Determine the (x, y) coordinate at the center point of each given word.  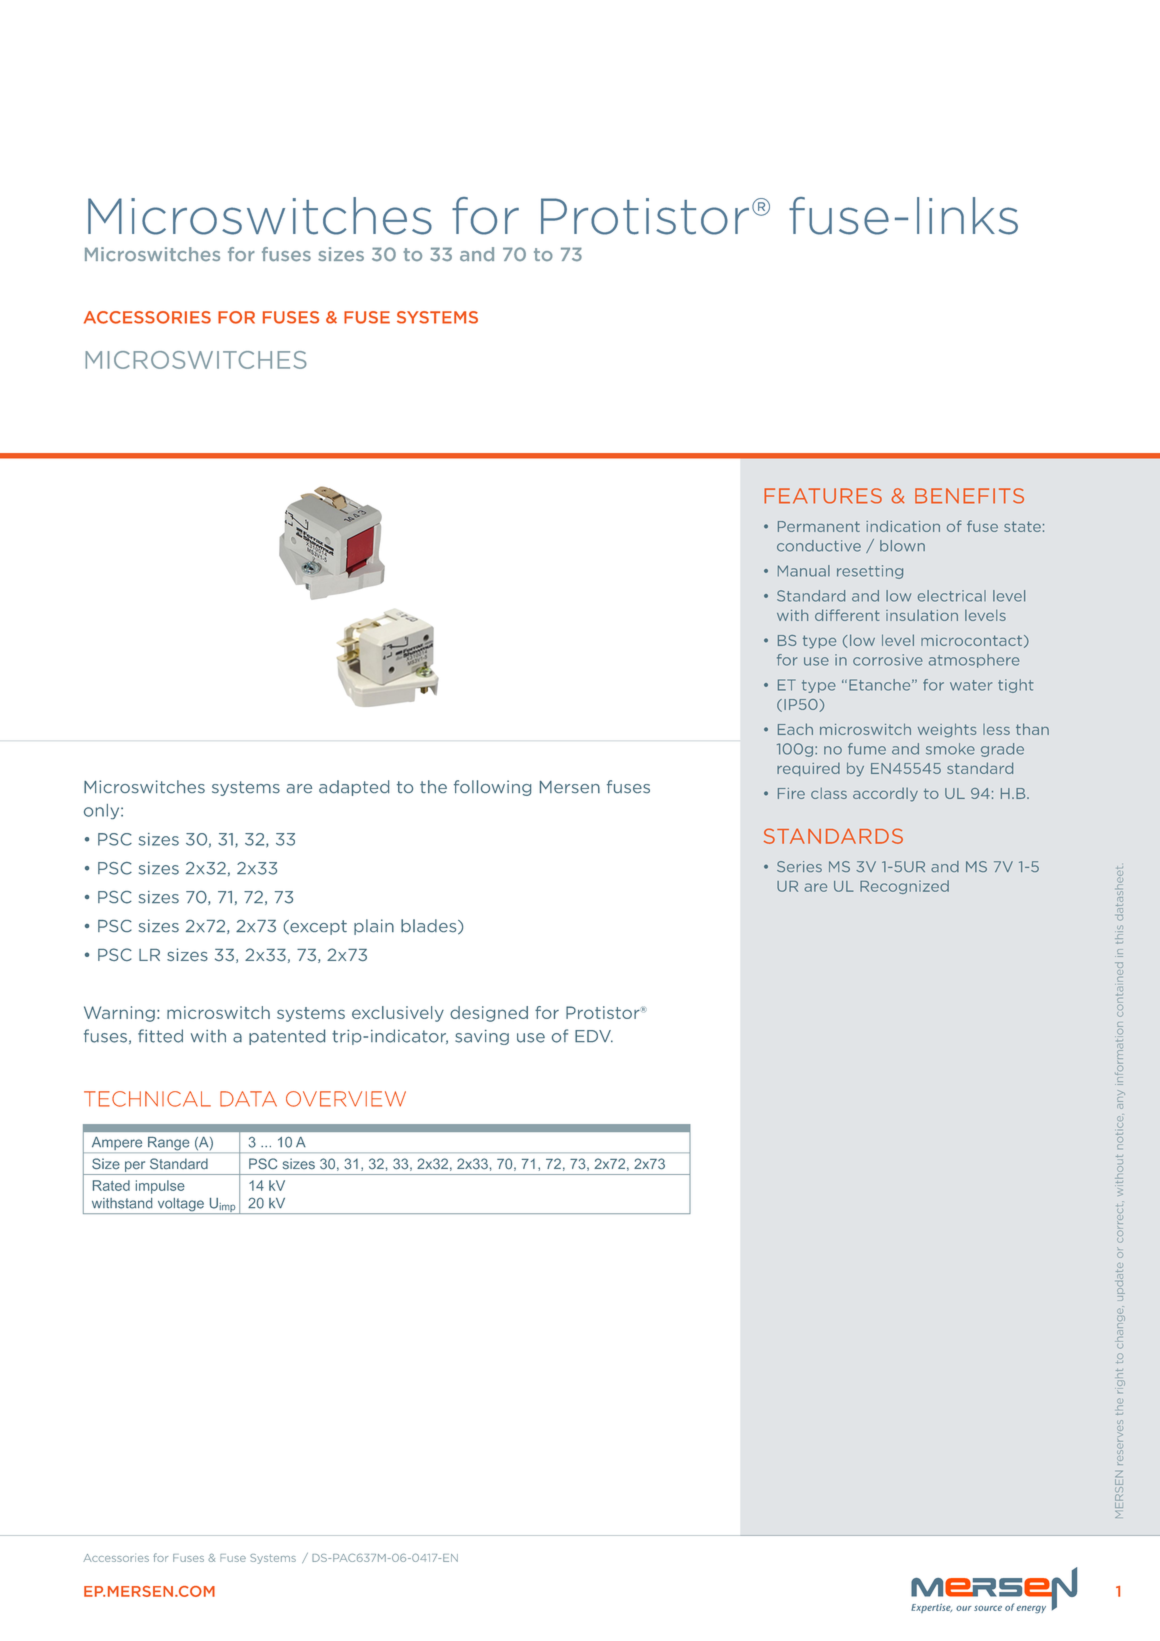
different (847, 615)
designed (489, 1014)
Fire (791, 793)
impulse (160, 1187)
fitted (160, 1036)
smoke (950, 749)
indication (903, 526)
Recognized (904, 887)
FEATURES (823, 496)
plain (374, 927)
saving (482, 1037)
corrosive (888, 660)
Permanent (819, 526)
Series (799, 866)
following (492, 788)
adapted (354, 788)
